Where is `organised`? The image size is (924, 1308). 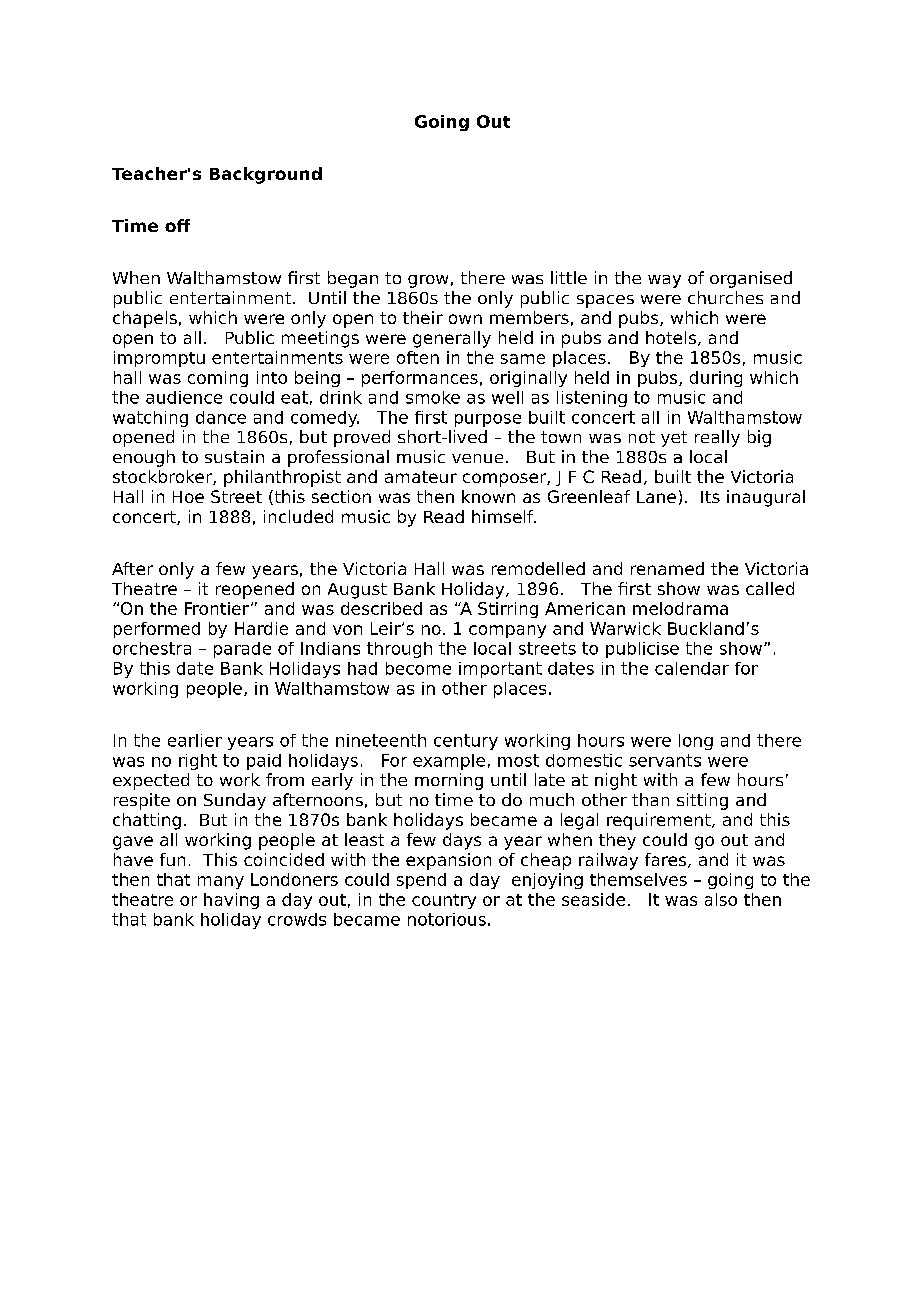
organised is located at coordinates (751, 279).
